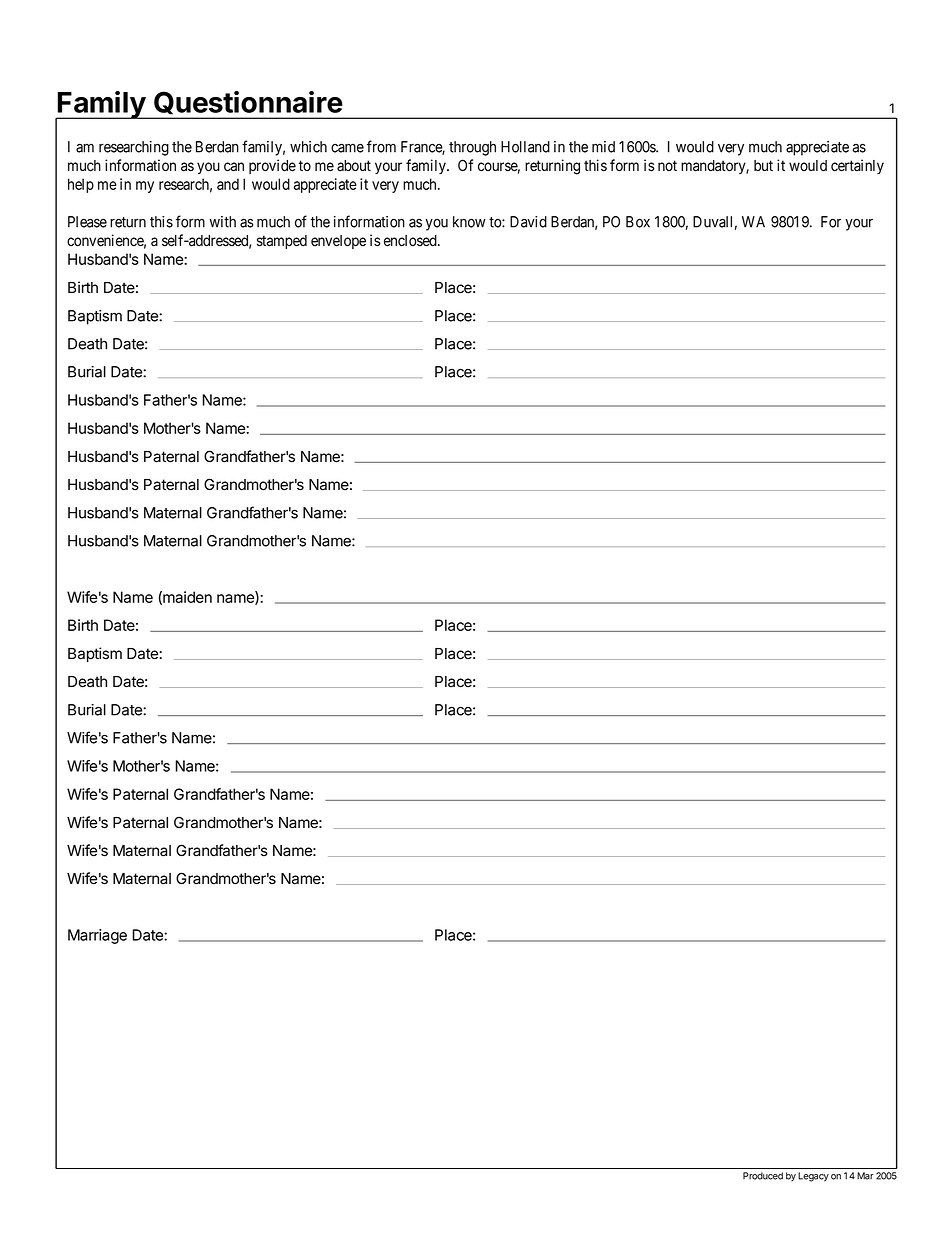 The image size is (952, 1237). What do you see at coordinates (638, 222) in the screenshot?
I see `Box` at bounding box center [638, 222].
